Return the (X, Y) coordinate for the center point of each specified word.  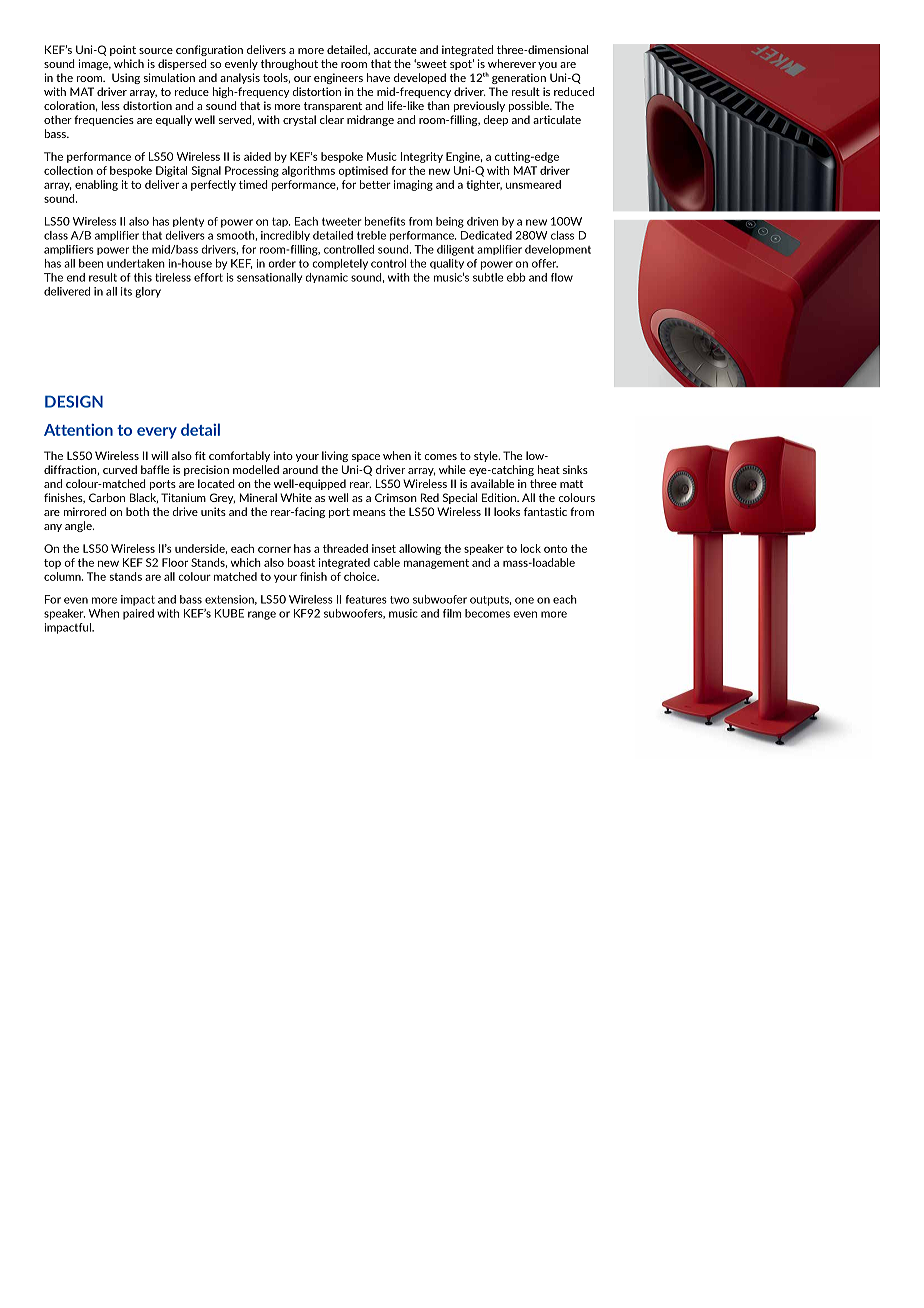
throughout (289, 64)
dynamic (326, 278)
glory (148, 292)
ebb (516, 277)
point (123, 50)
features (366, 599)
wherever (512, 63)
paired (138, 614)
